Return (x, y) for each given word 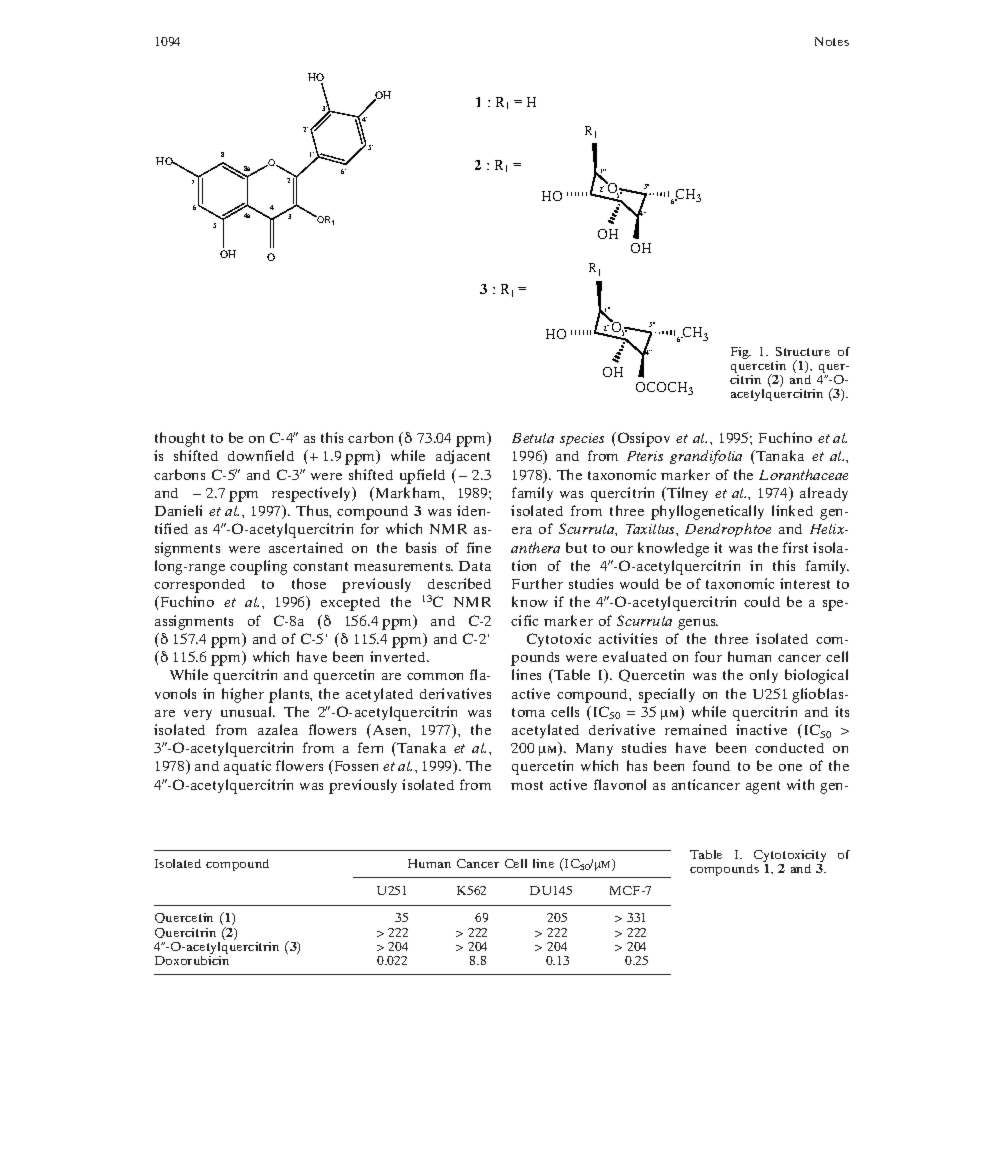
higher (243, 695)
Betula (533, 438)
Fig (741, 353)
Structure (803, 351)
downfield (261, 455)
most (527, 785)
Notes (832, 41)
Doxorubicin (192, 959)
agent (763, 787)
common (435, 676)
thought (180, 439)
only (764, 676)
